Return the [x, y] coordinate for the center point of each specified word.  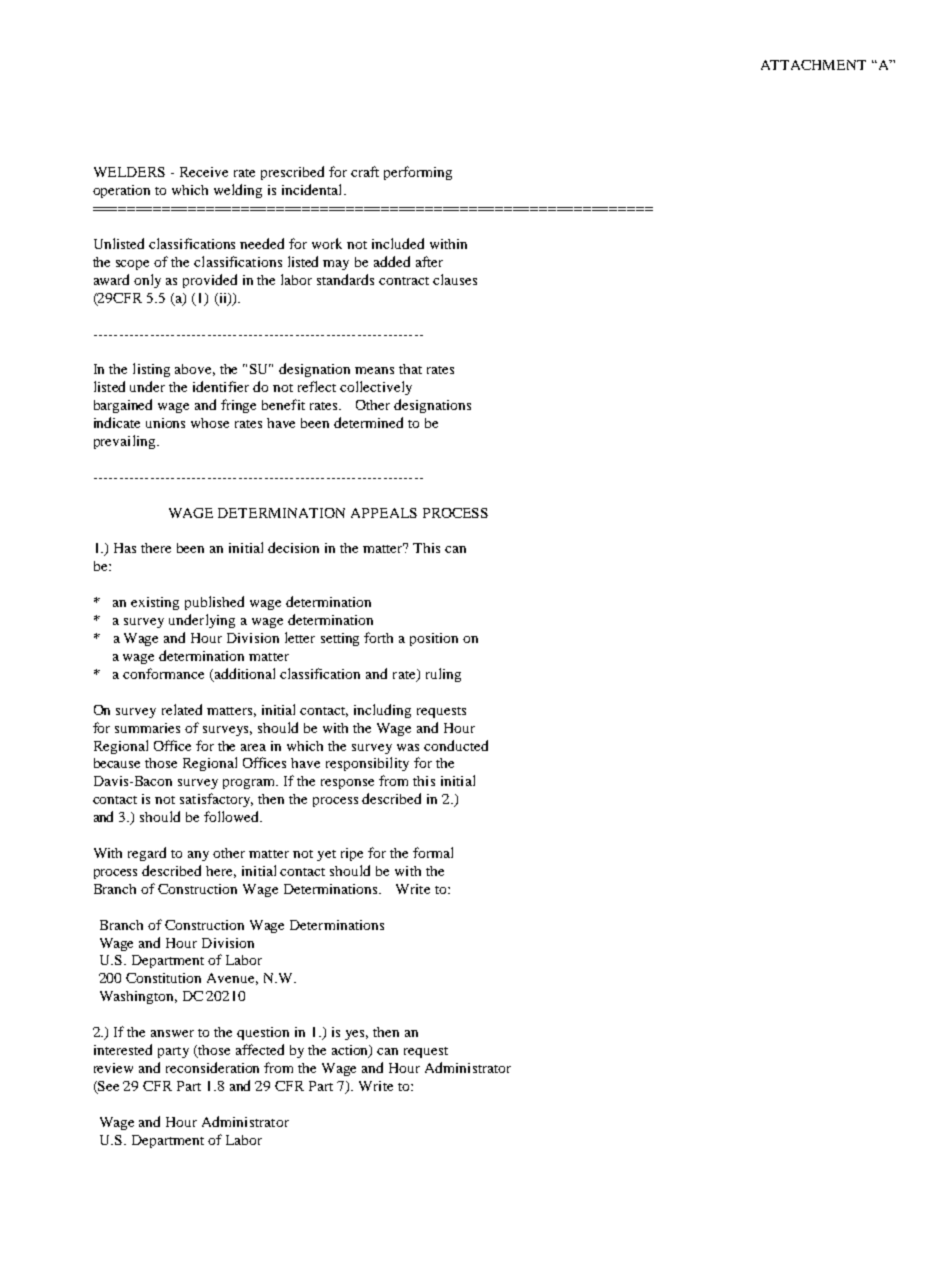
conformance [163, 673]
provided [210, 281]
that [410, 369]
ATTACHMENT [813, 65]
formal [433, 852]
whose [210, 423]
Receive [204, 172]
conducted [456, 745]
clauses [455, 279]
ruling [443, 675]
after [429, 261]
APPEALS [384, 513]
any [198, 856]
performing [418, 173]
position [434, 639]
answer [172, 1033]
